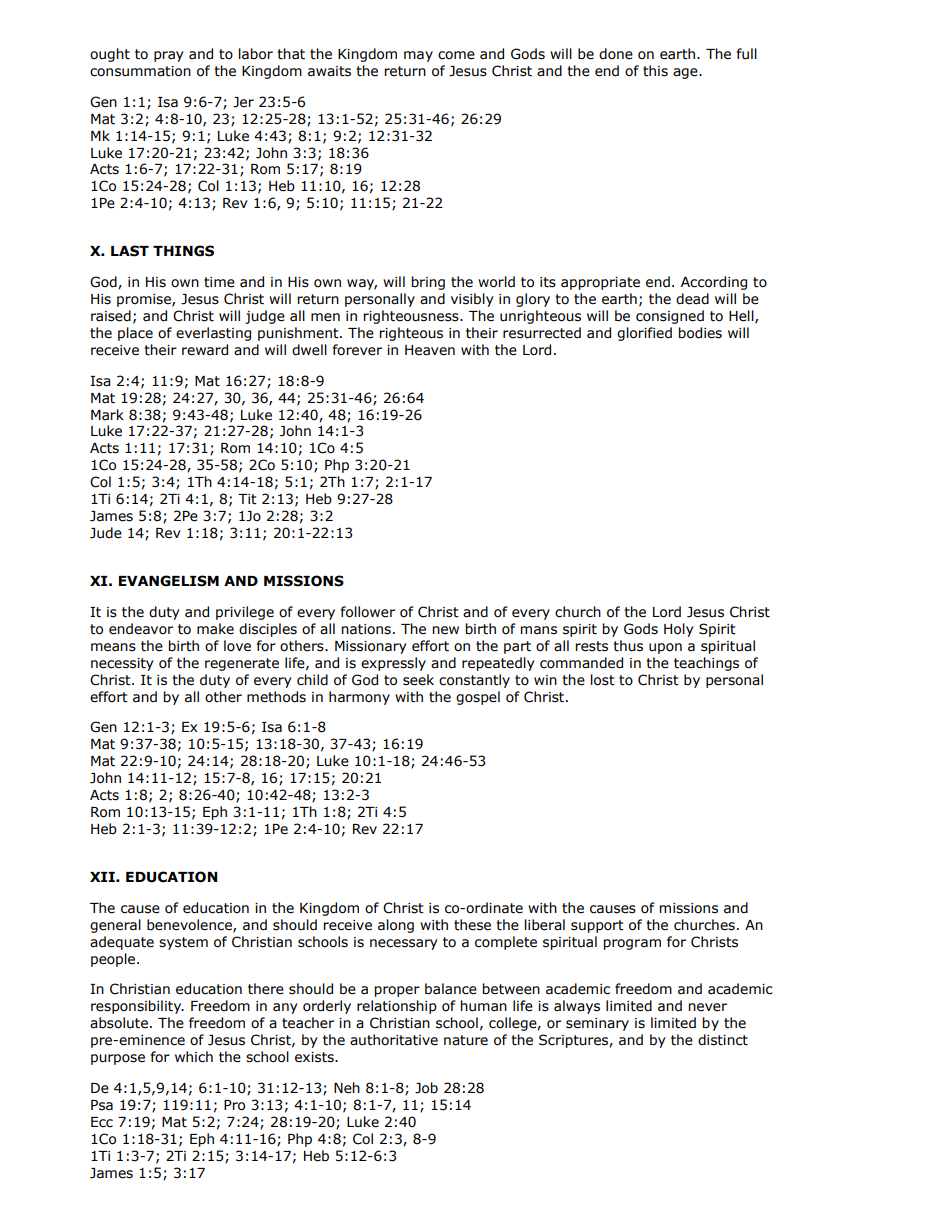 The image size is (952, 1232). What do you see at coordinates (169, 581) in the image?
I see `EVANGELISM` at bounding box center [169, 581].
